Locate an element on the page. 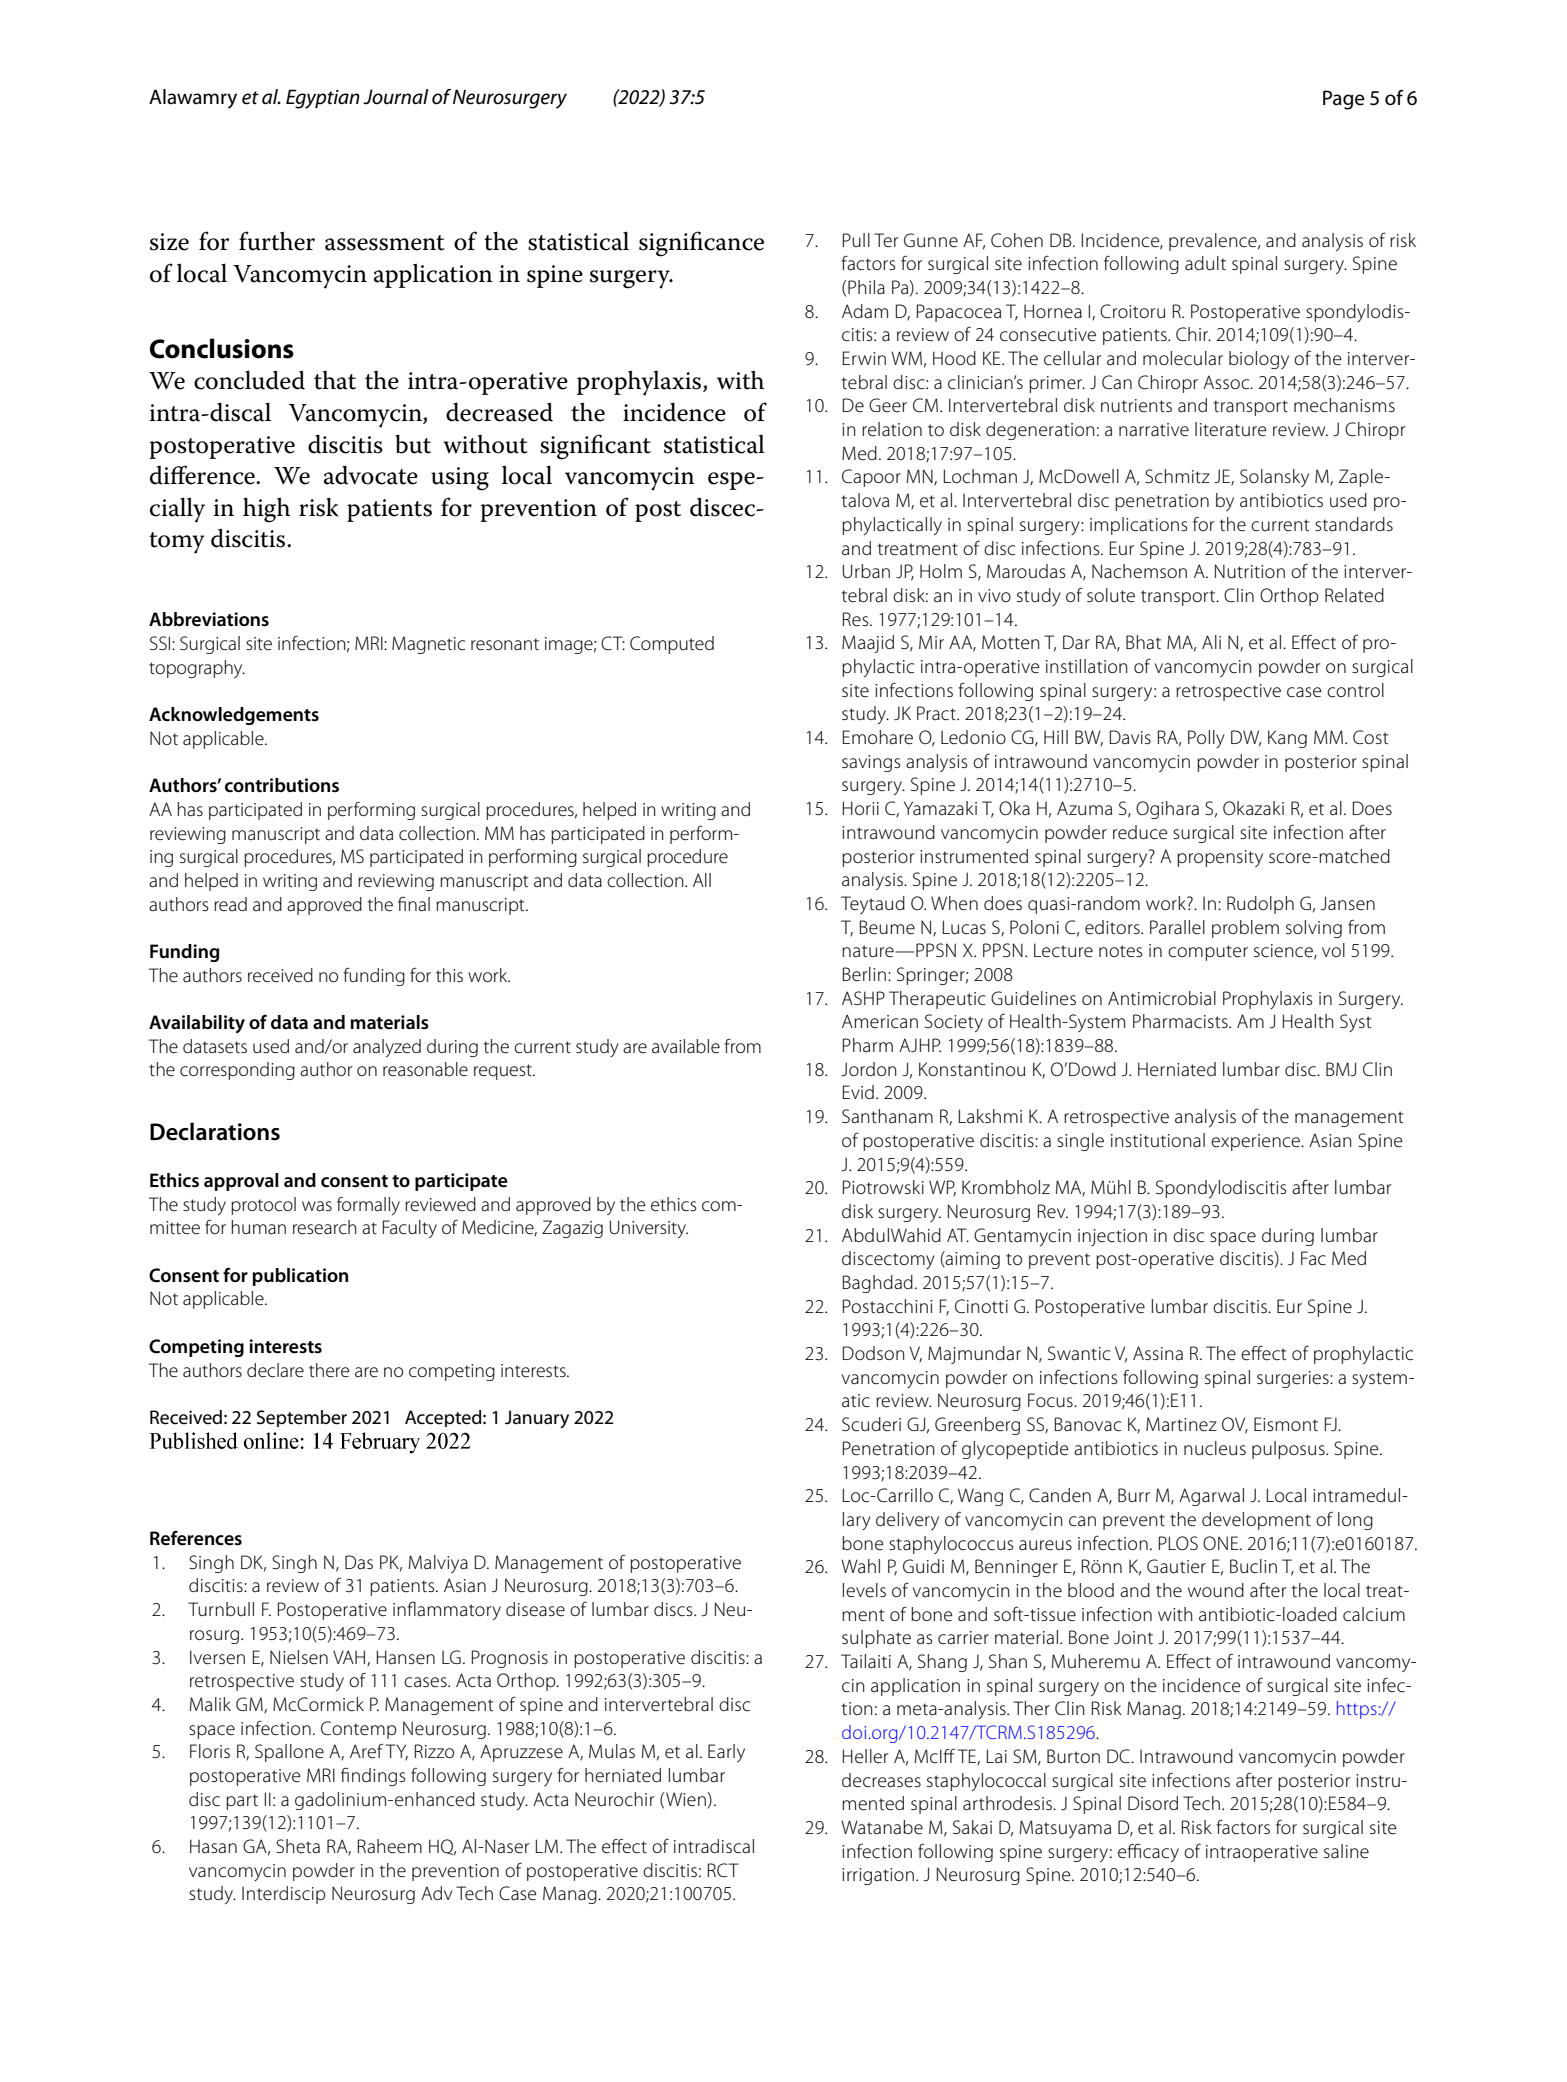  analyzed is located at coordinates (387, 1048).
